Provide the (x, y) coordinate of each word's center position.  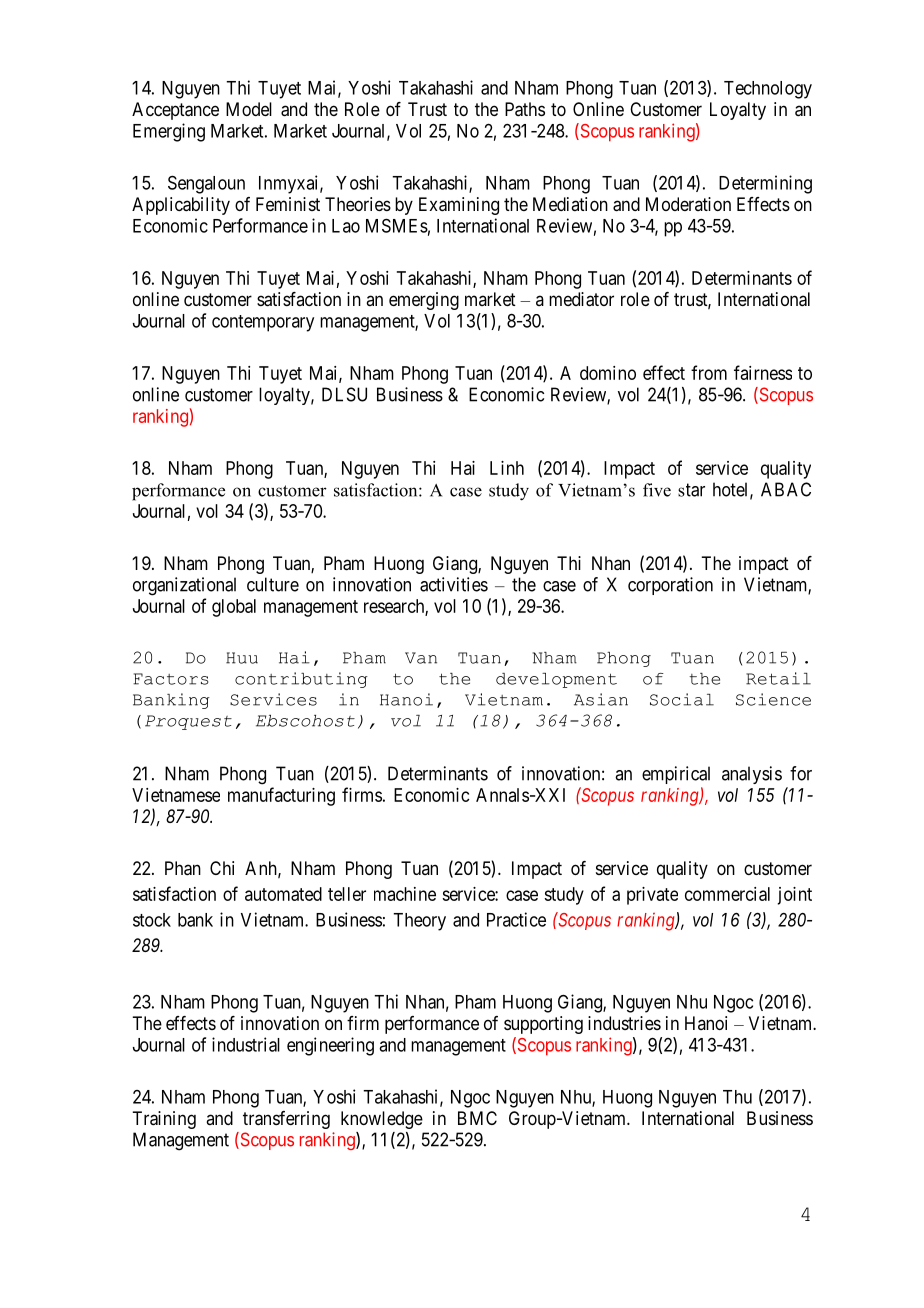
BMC (477, 1118)
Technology (768, 90)
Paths (525, 109)
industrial (246, 1044)
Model (249, 109)
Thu (737, 1097)
